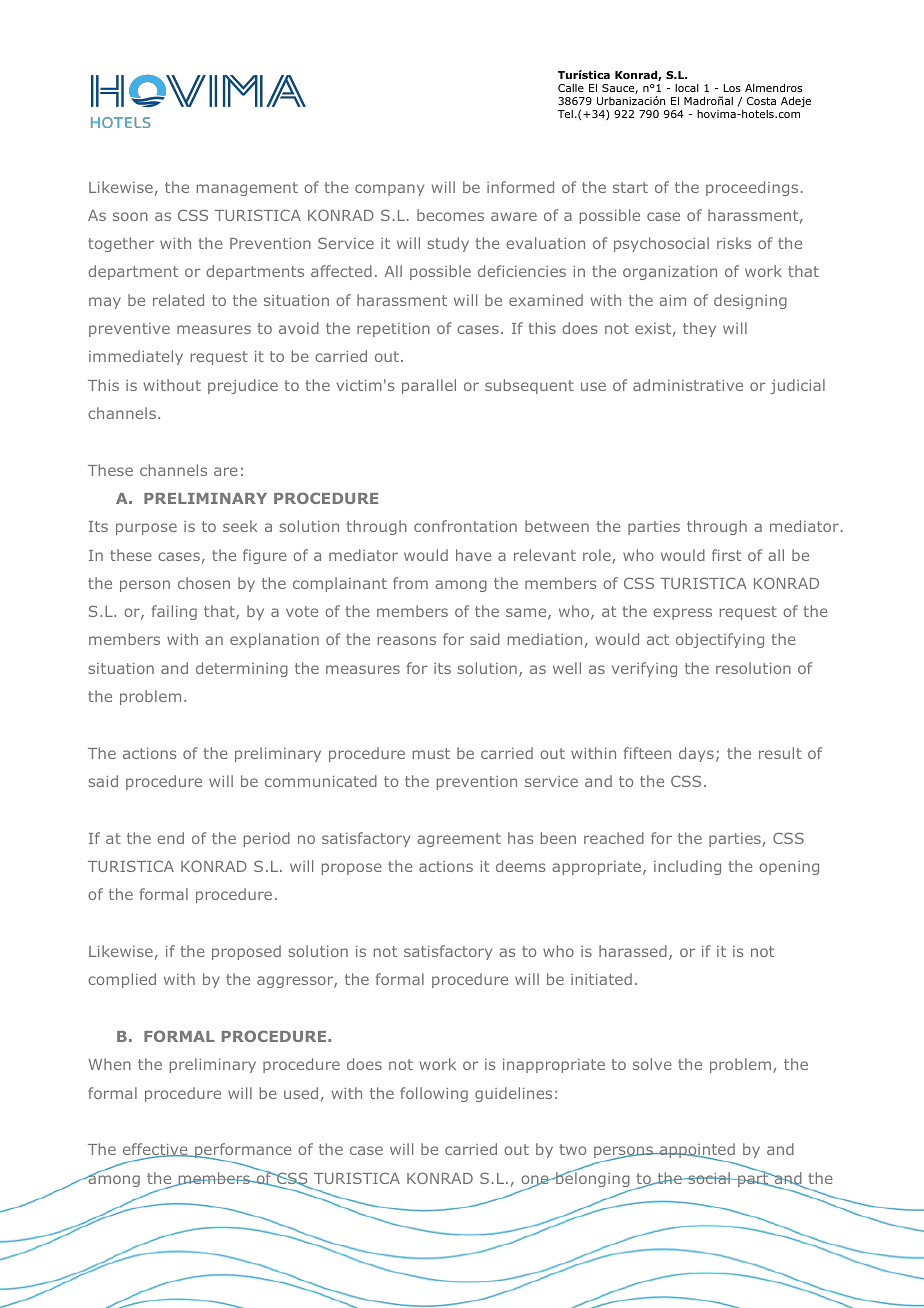 This page has width=924, height=1308. I want to click on effective, so click(156, 1150).
